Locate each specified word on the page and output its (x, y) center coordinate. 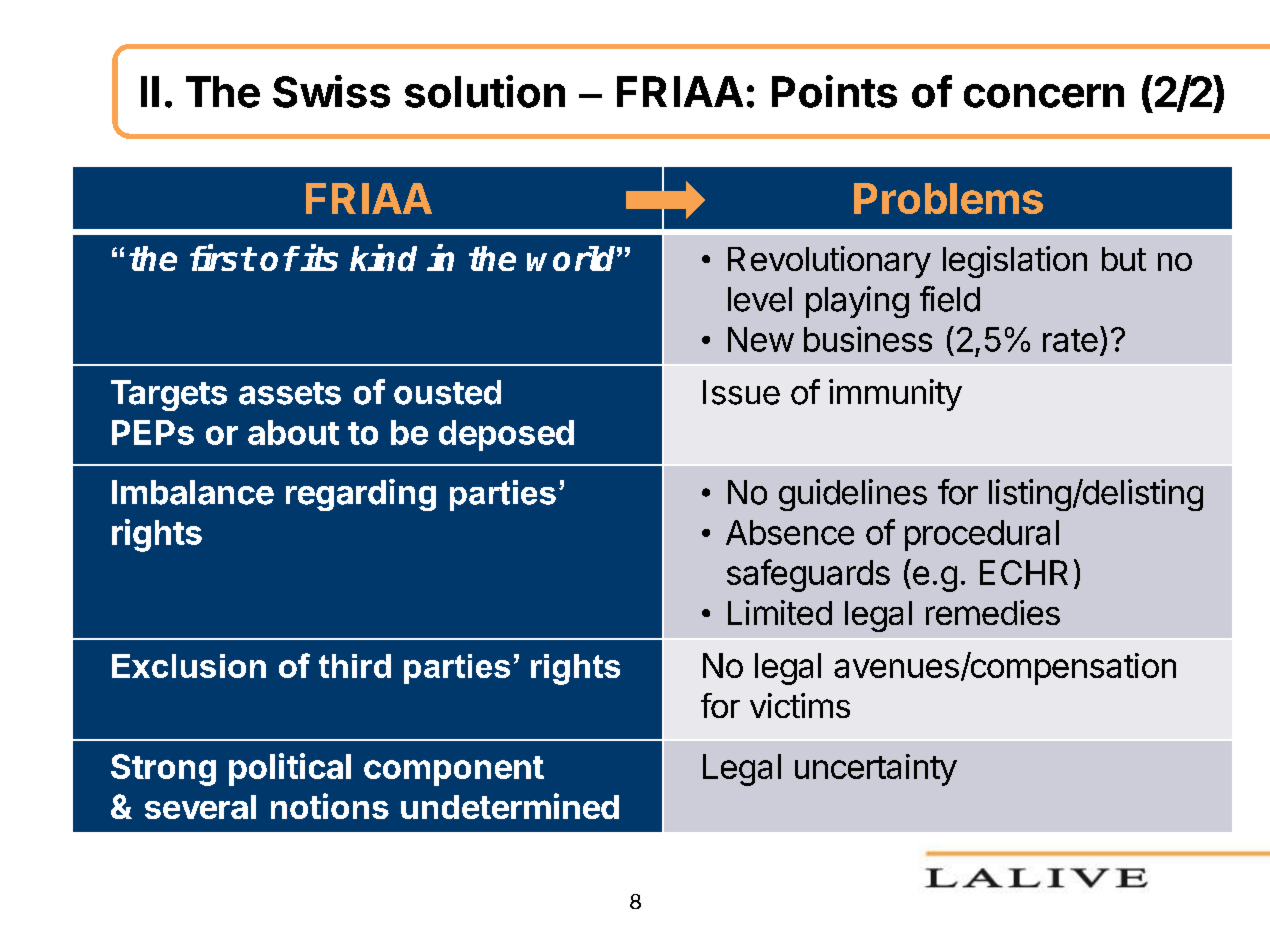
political (290, 769)
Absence (790, 532)
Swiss (331, 91)
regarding (361, 495)
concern (1044, 96)
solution (485, 91)
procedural (982, 535)
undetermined (510, 806)
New (761, 339)
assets (290, 393)
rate (1070, 340)
